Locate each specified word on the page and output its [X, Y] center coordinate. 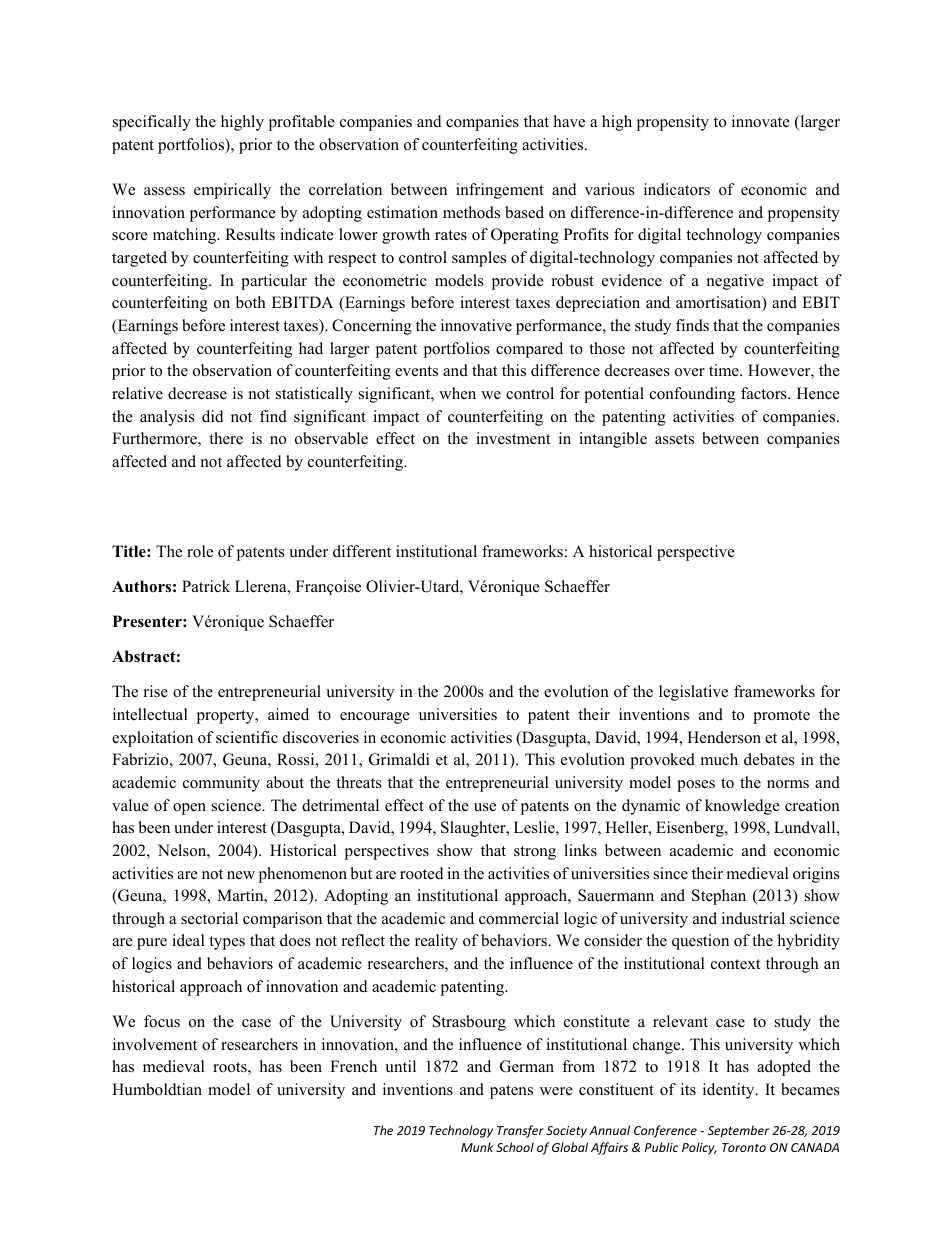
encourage [375, 718]
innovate [761, 121]
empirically [232, 191]
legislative [693, 693]
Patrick [206, 586]
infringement [500, 191]
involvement [155, 1044]
